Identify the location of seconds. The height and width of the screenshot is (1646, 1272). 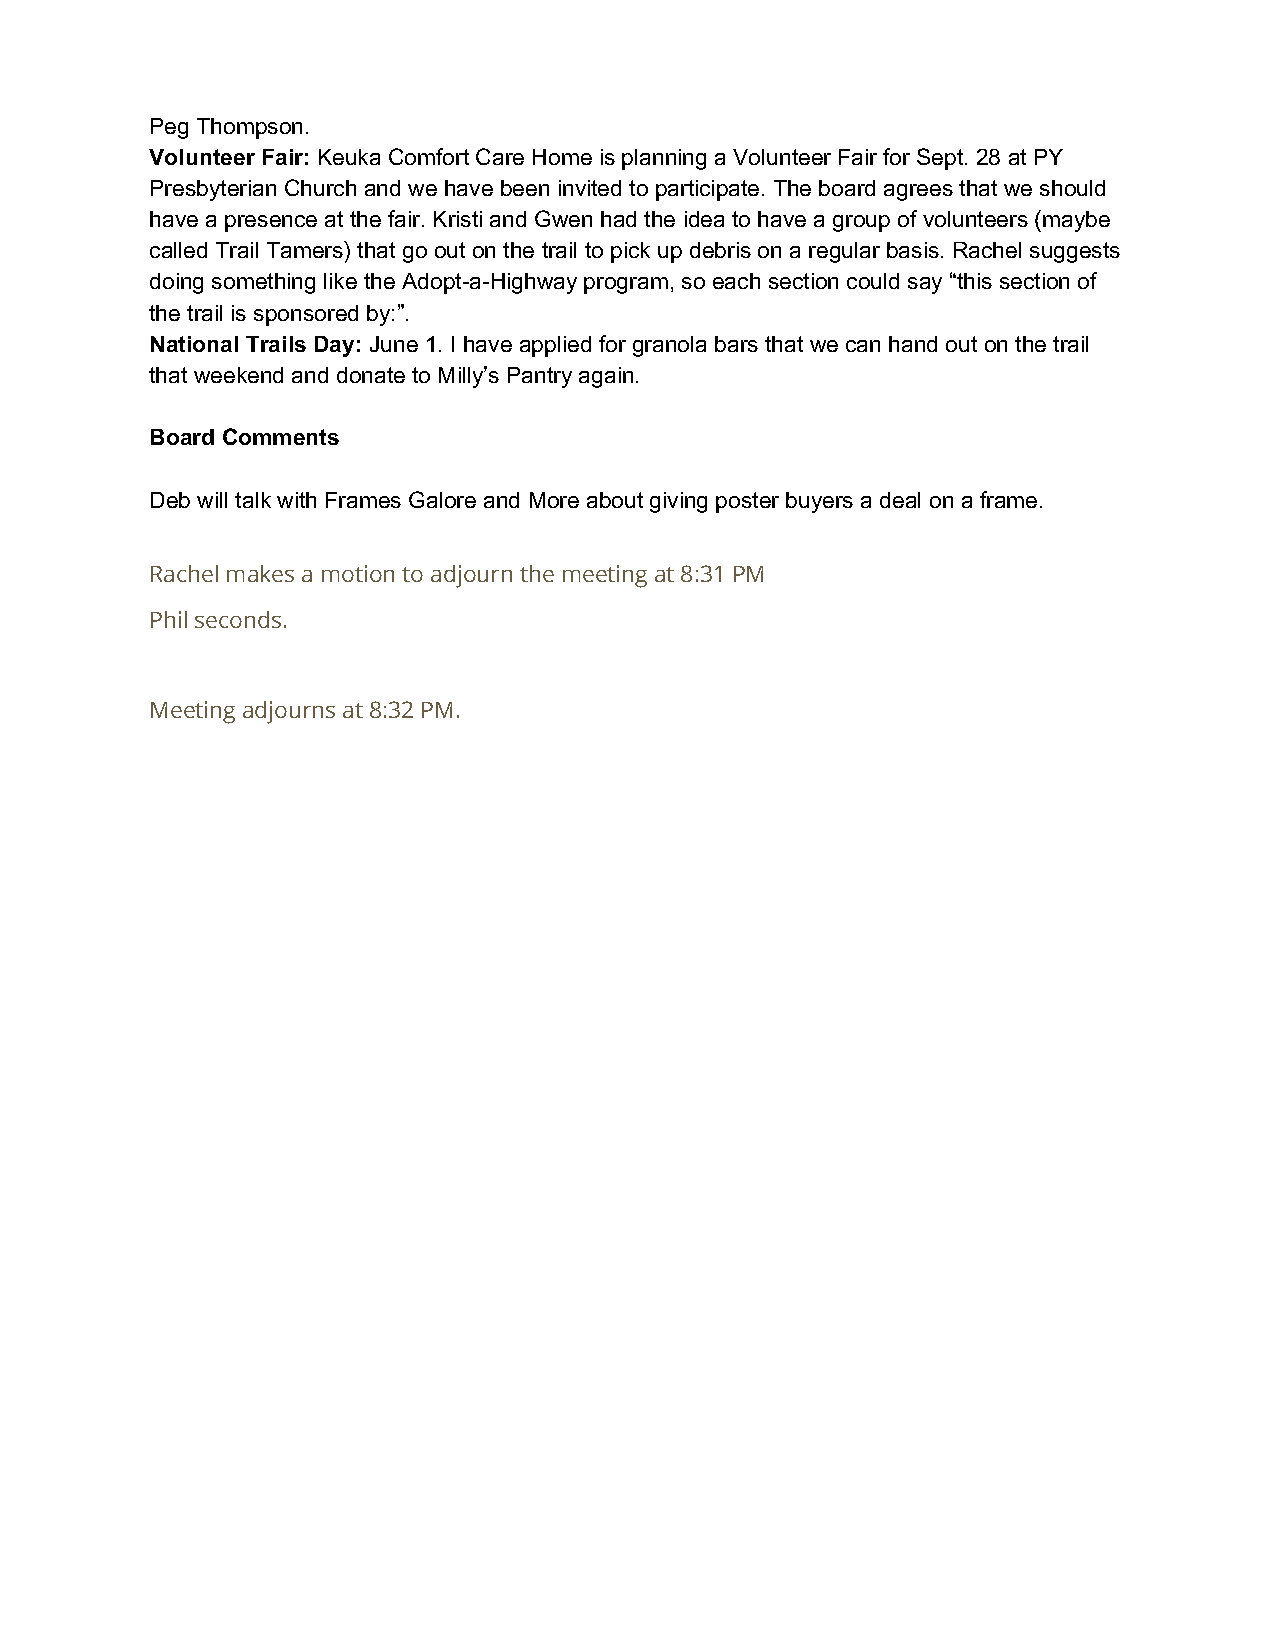
(238, 619).
